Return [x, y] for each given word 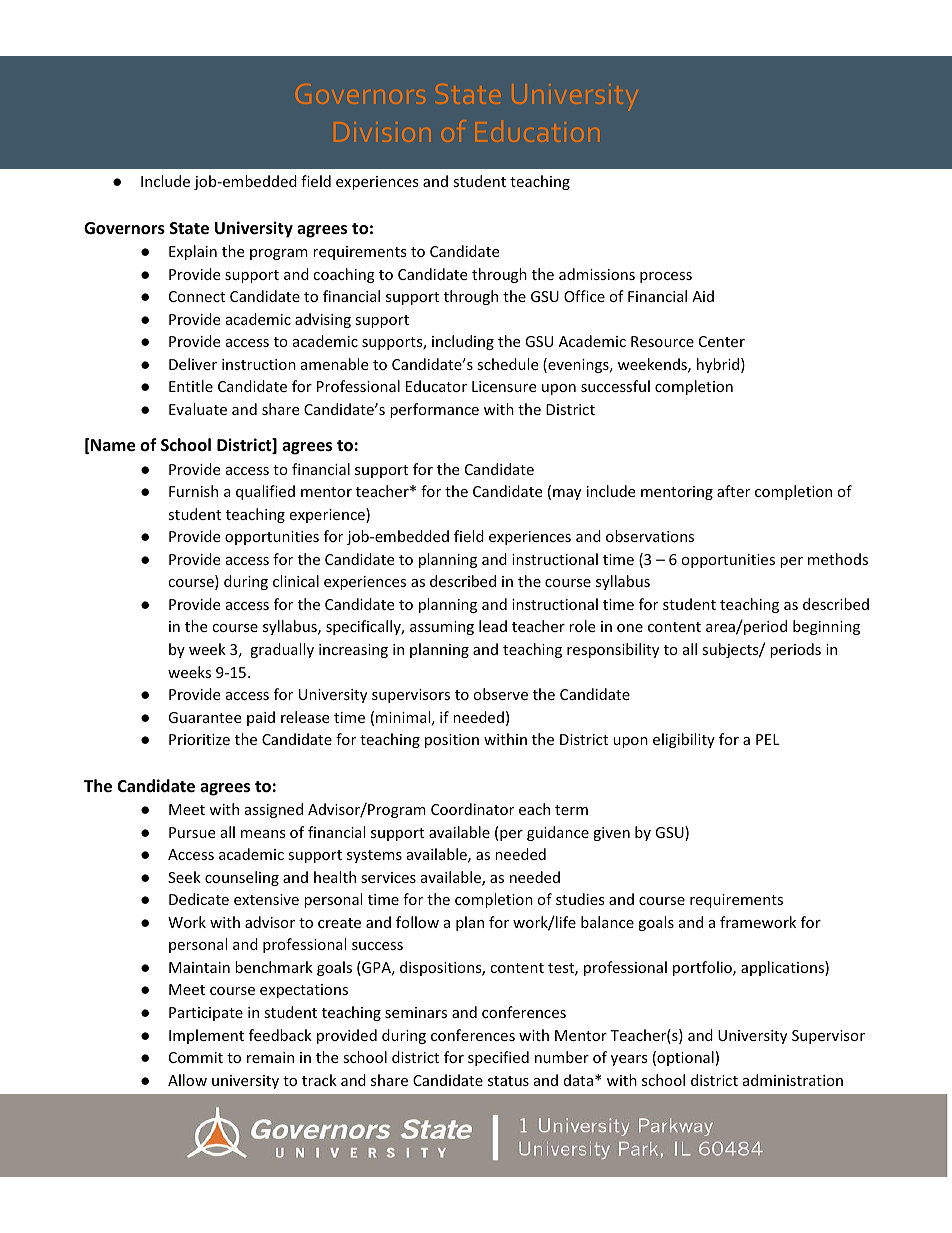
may [567, 494]
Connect [197, 296]
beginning [826, 627]
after [733, 491]
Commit [196, 1057]
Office [584, 296]
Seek [184, 877]
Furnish [193, 491]
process [666, 277]
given [611, 834]
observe [500, 694]
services [388, 877]
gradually [282, 650]
